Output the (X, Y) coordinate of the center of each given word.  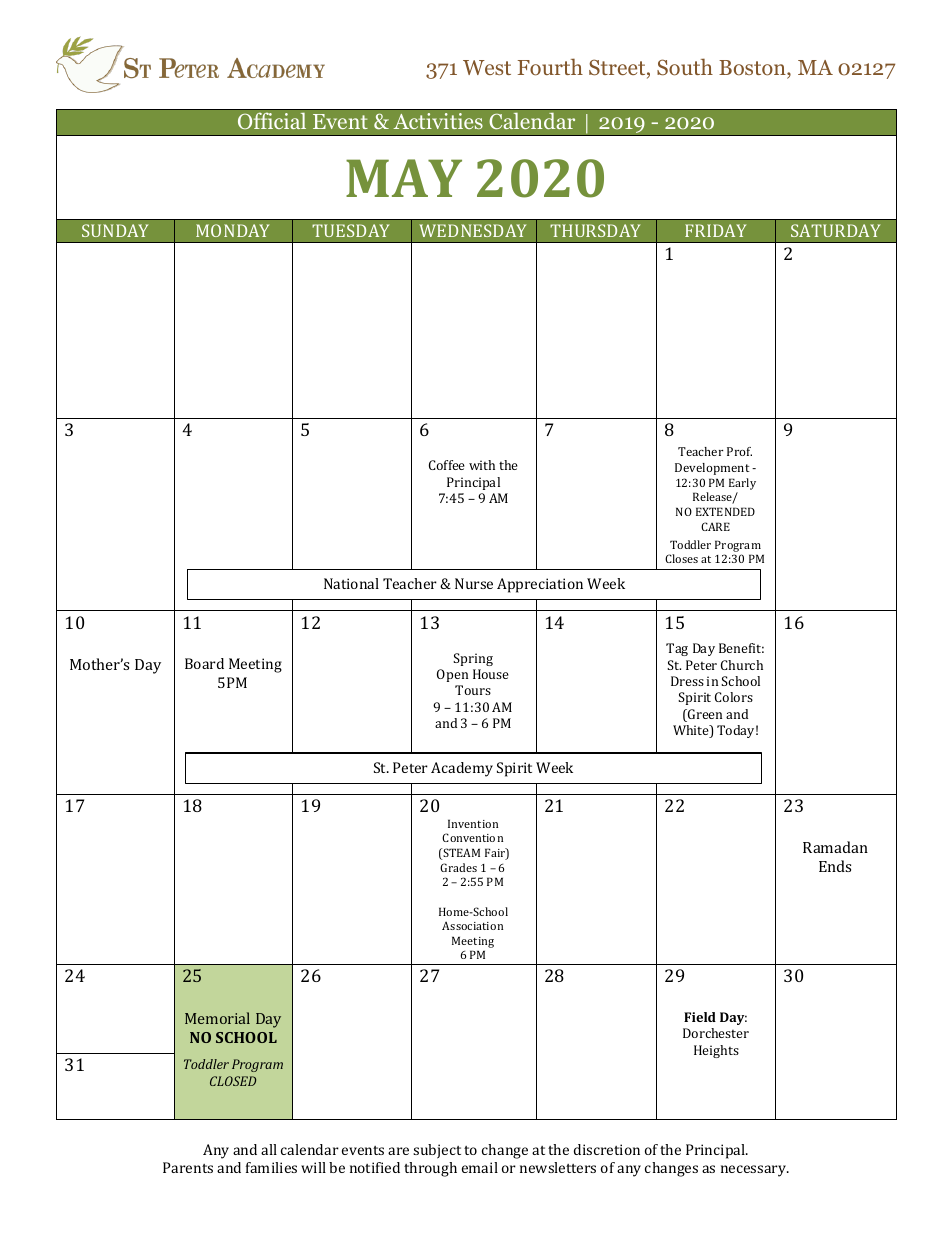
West (487, 67)
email (480, 1167)
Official (272, 120)
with (482, 465)
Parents (188, 1167)
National (351, 583)
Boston (753, 69)
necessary (755, 1171)
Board (204, 663)
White (692, 731)
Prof (739, 451)
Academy (462, 769)
